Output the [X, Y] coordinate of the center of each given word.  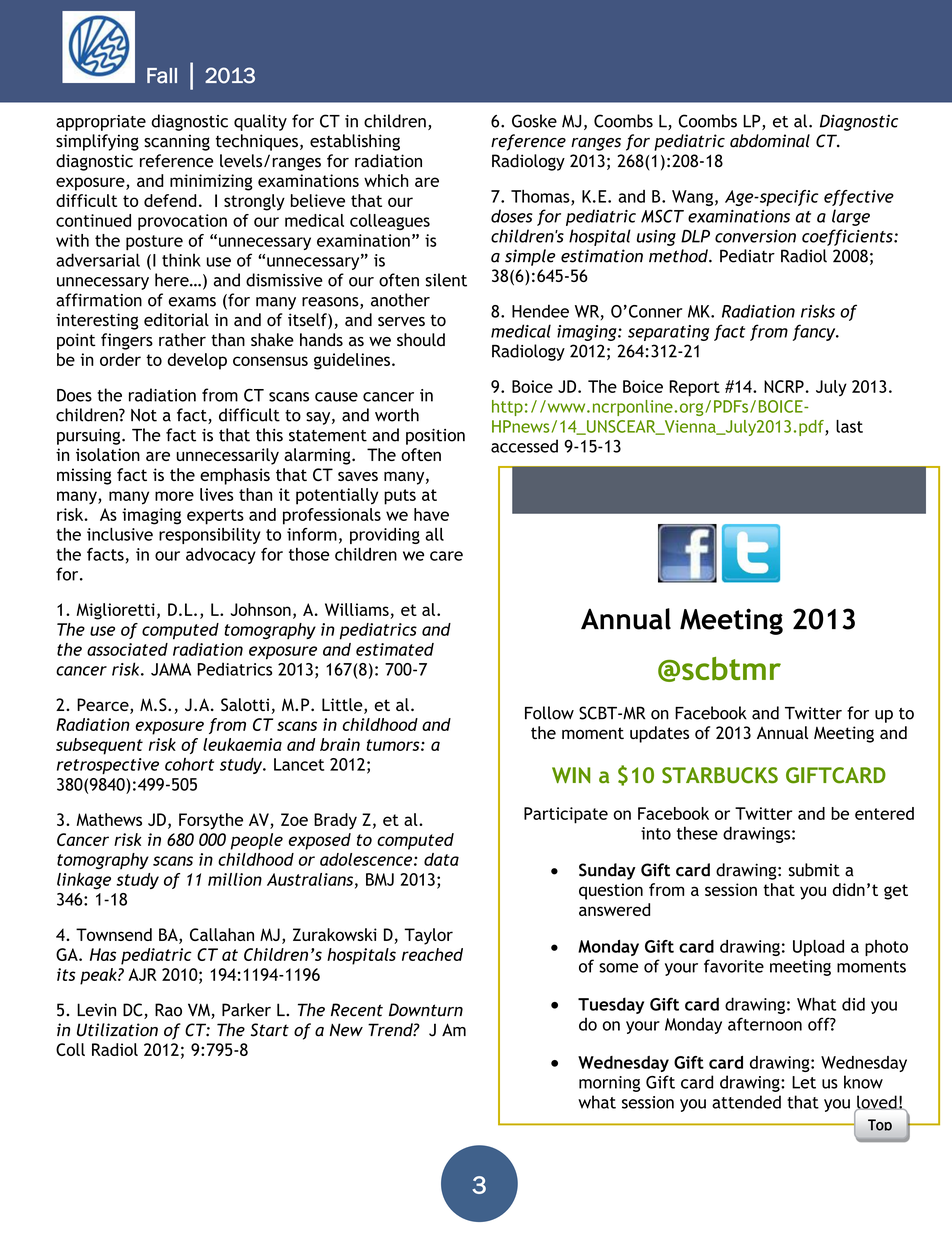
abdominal [770, 141]
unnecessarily [228, 456]
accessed [524, 446]
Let [804, 1082]
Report [694, 388]
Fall [162, 76]
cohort [189, 764]
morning [609, 1084]
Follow [549, 713]
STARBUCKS [720, 775]
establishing [355, 142]
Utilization [117, 1030]
